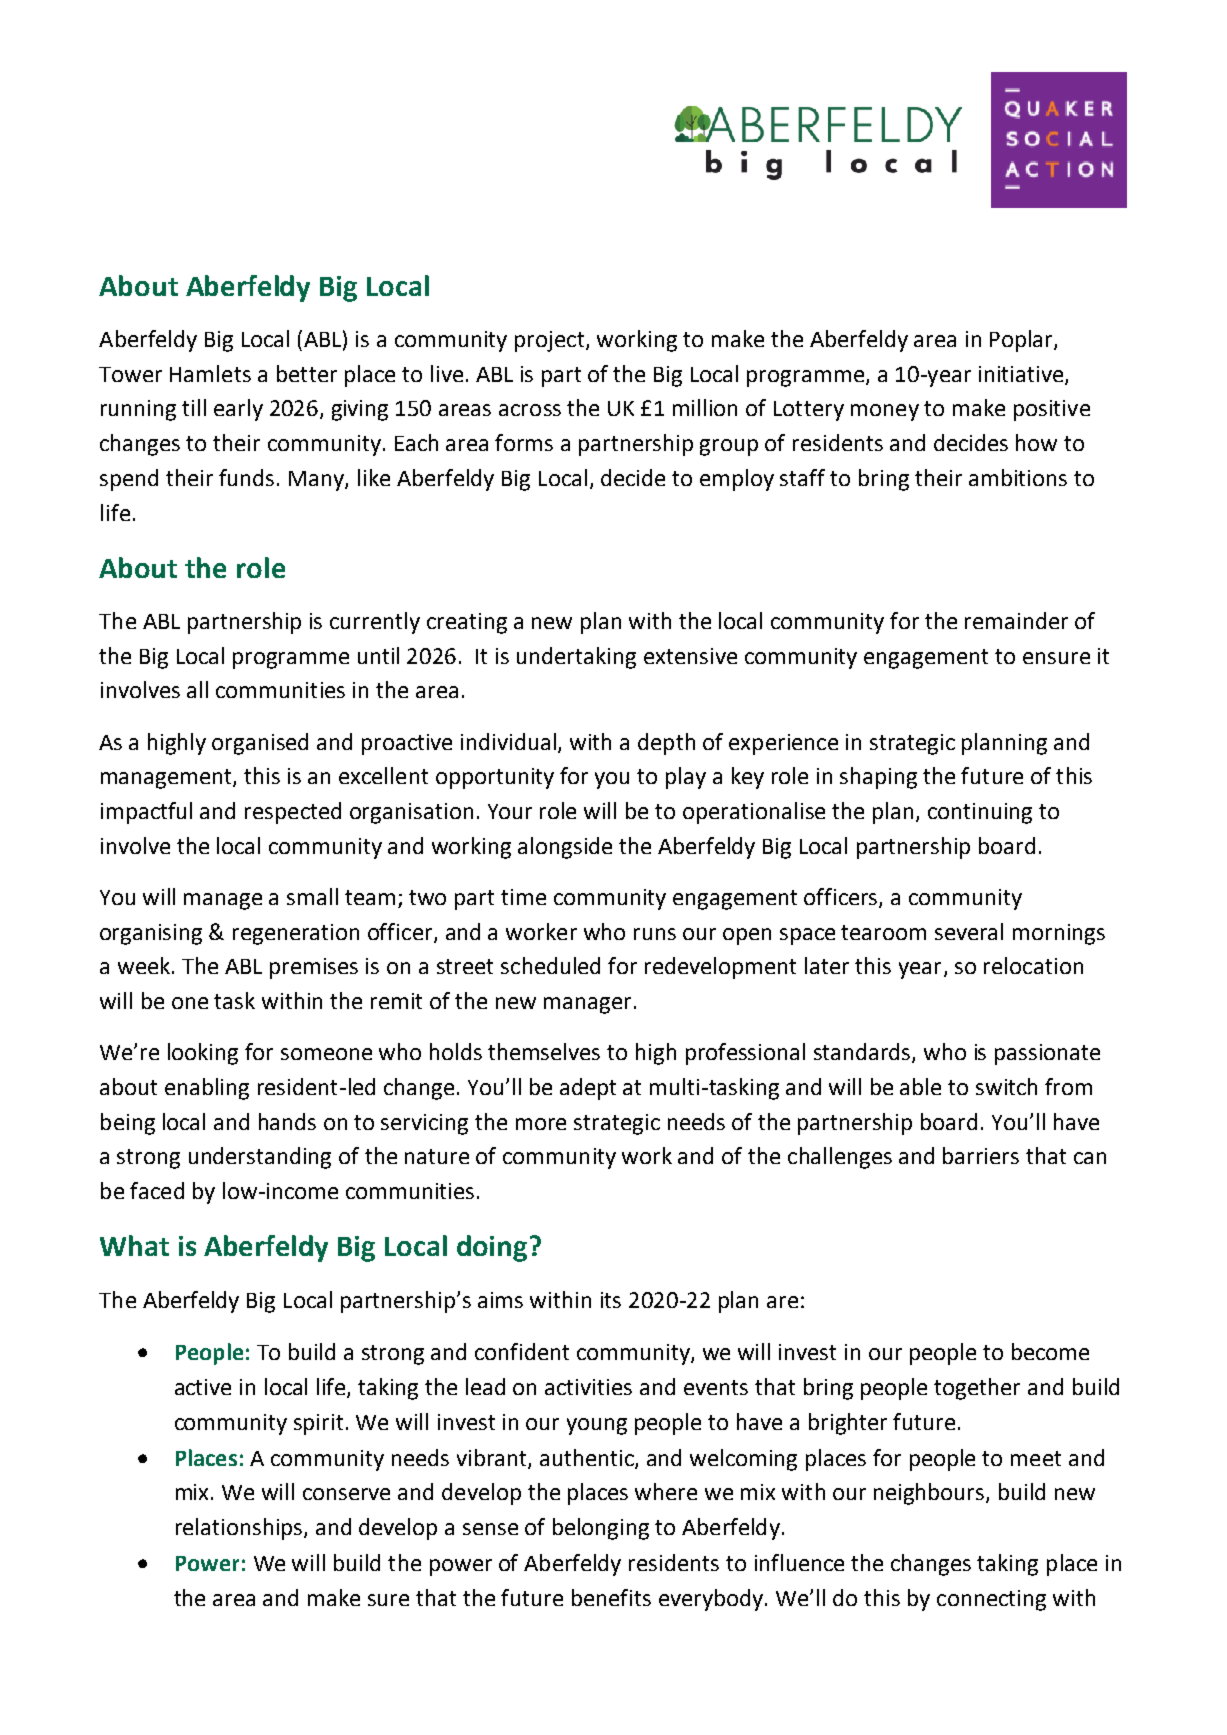 This page has height=1735, width=1227. What do you see at coordinates (260, 1158) in the page?
I see `understanding` at bounding box center [260, 1158].
